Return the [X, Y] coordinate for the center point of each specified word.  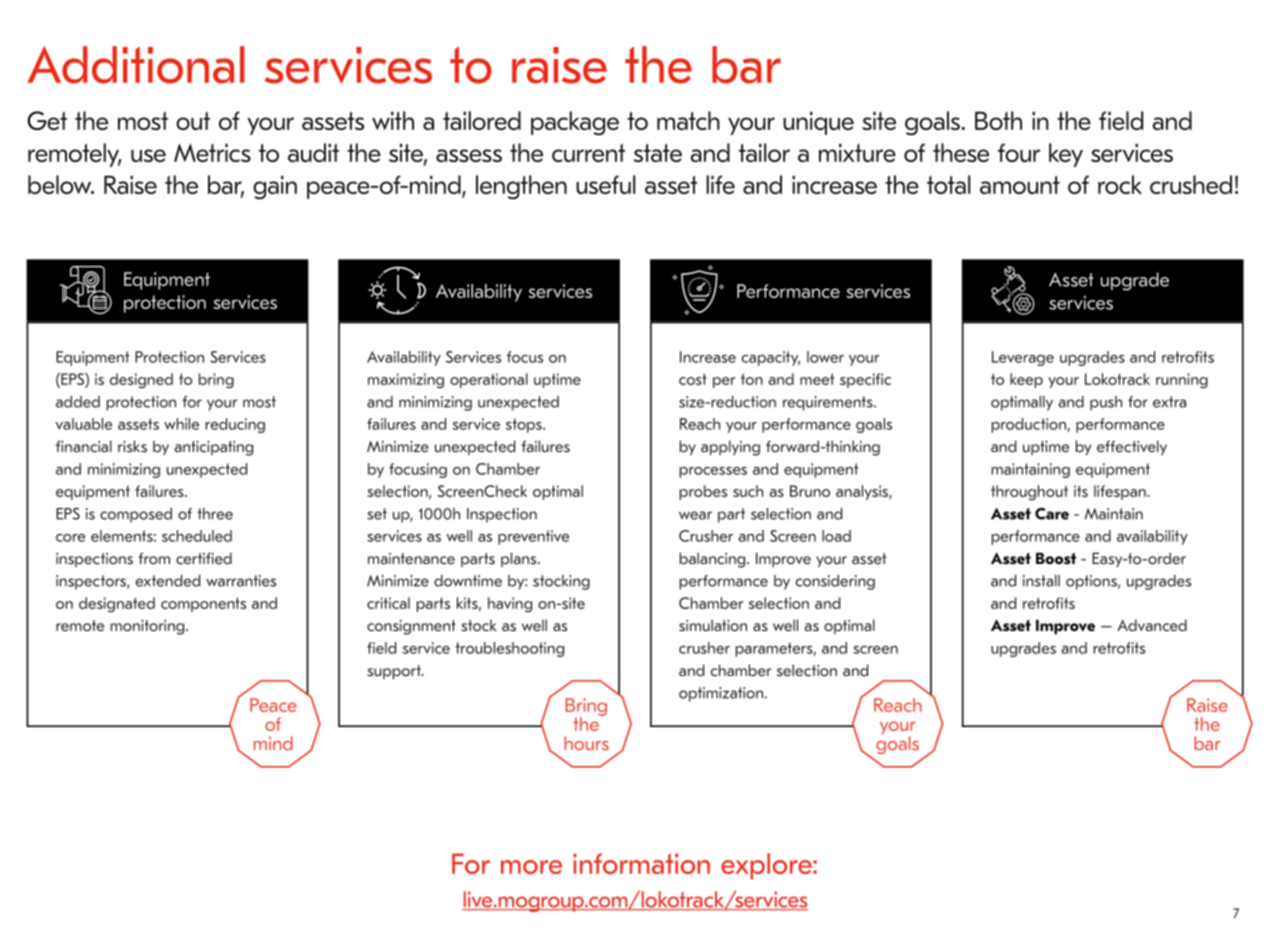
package [575, 123]
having [510, 604]
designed [141, 380]
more [531, 867]
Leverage [1023, 358]
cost [693, 379]
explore [767, 866]
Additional [136, 65]
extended [168, 581]
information [641, 863]
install [1041, 581]
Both [998, 120]
